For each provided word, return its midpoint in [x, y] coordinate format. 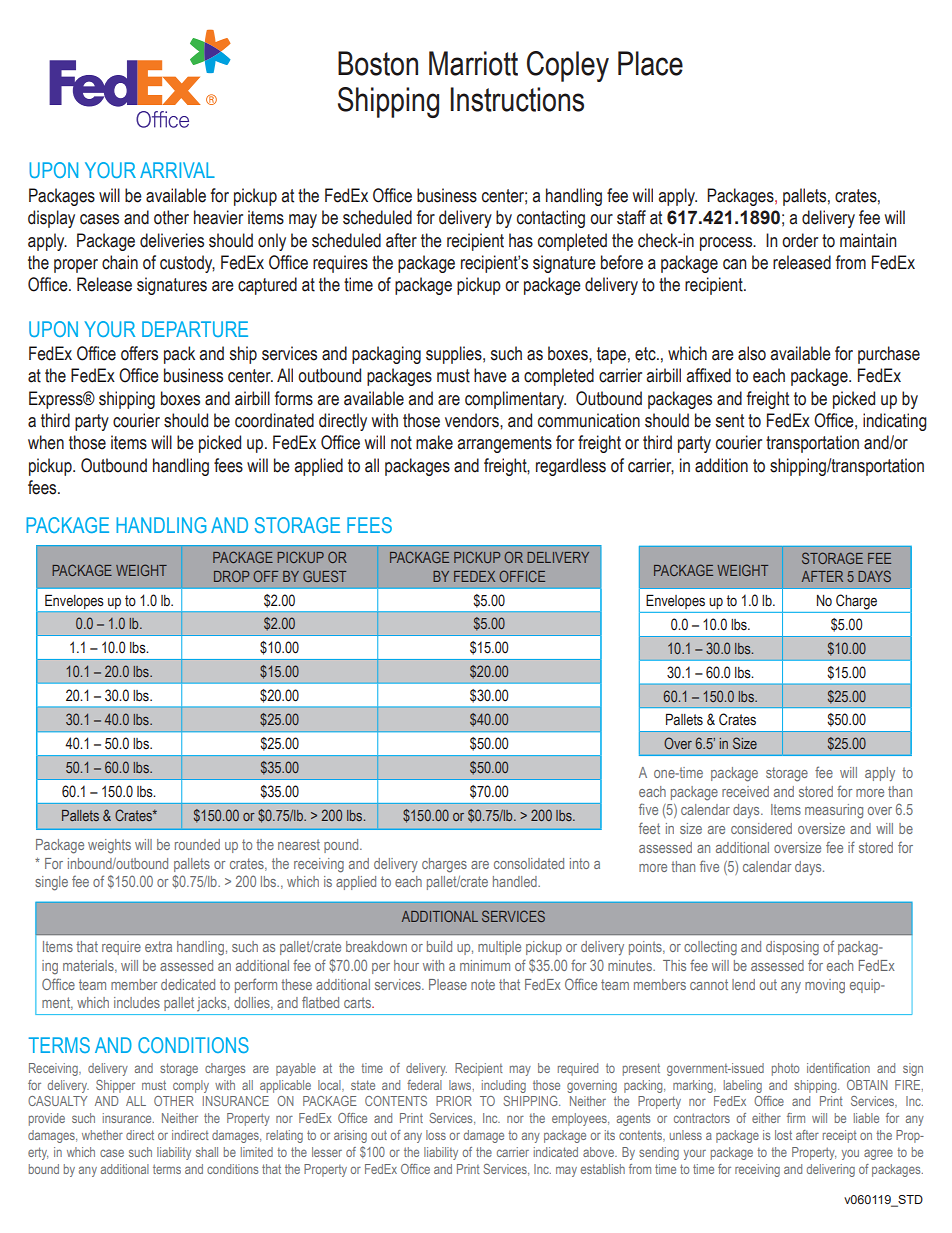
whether [102, 1135]
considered [761, 828]
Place [650, 63]
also [752, 353]
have [490, 375]
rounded [197, 844]
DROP [231, 576]
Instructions [517, 99]
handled [516, 881]
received [745, 791]
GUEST [324, 576]
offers [139, 353]
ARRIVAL [177, 170]
